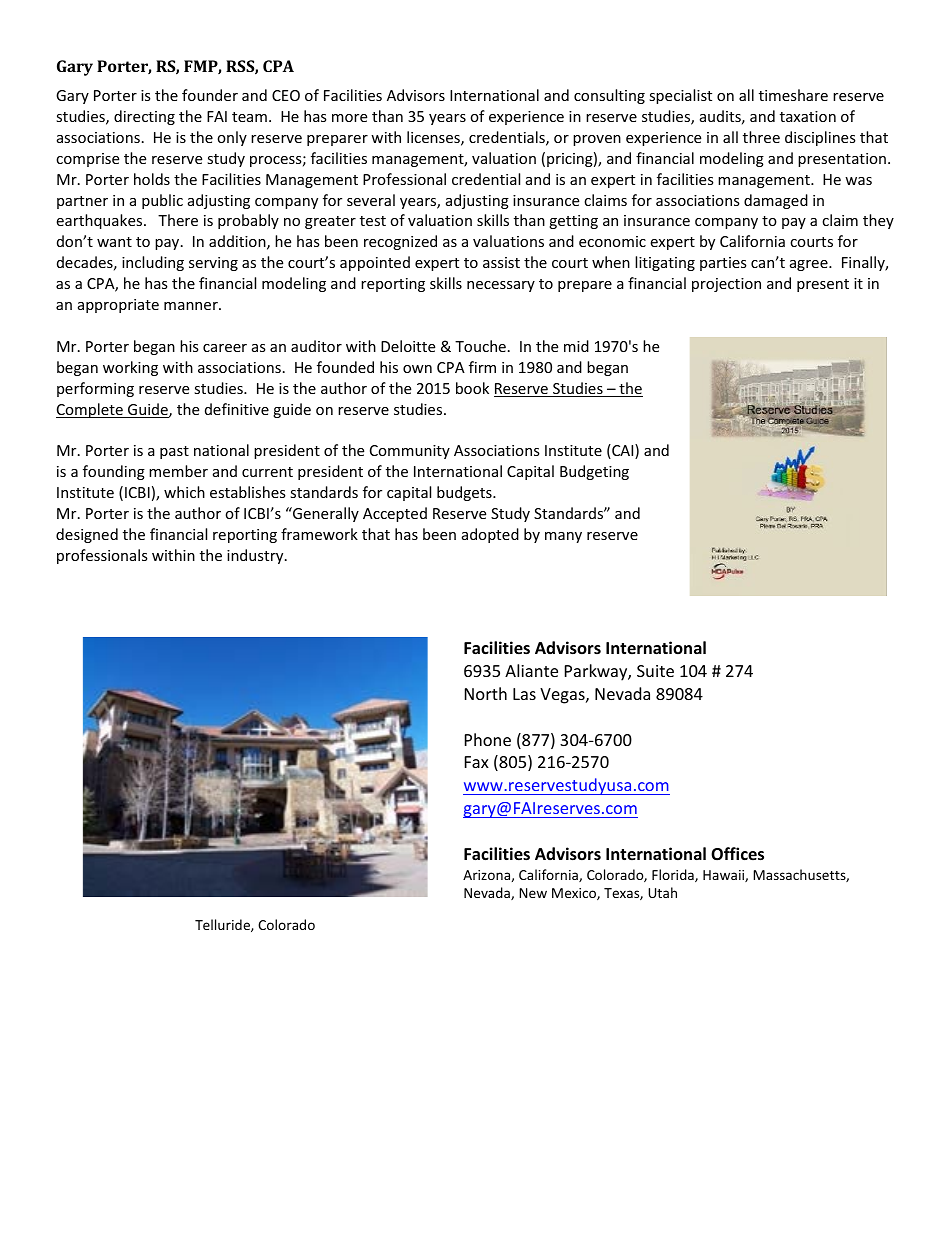 Image resolution: width=952 pixels, height=1233 pixels. Describe the element at coordinates (144, 117) in the screenshot. I see `directing` at that location.
